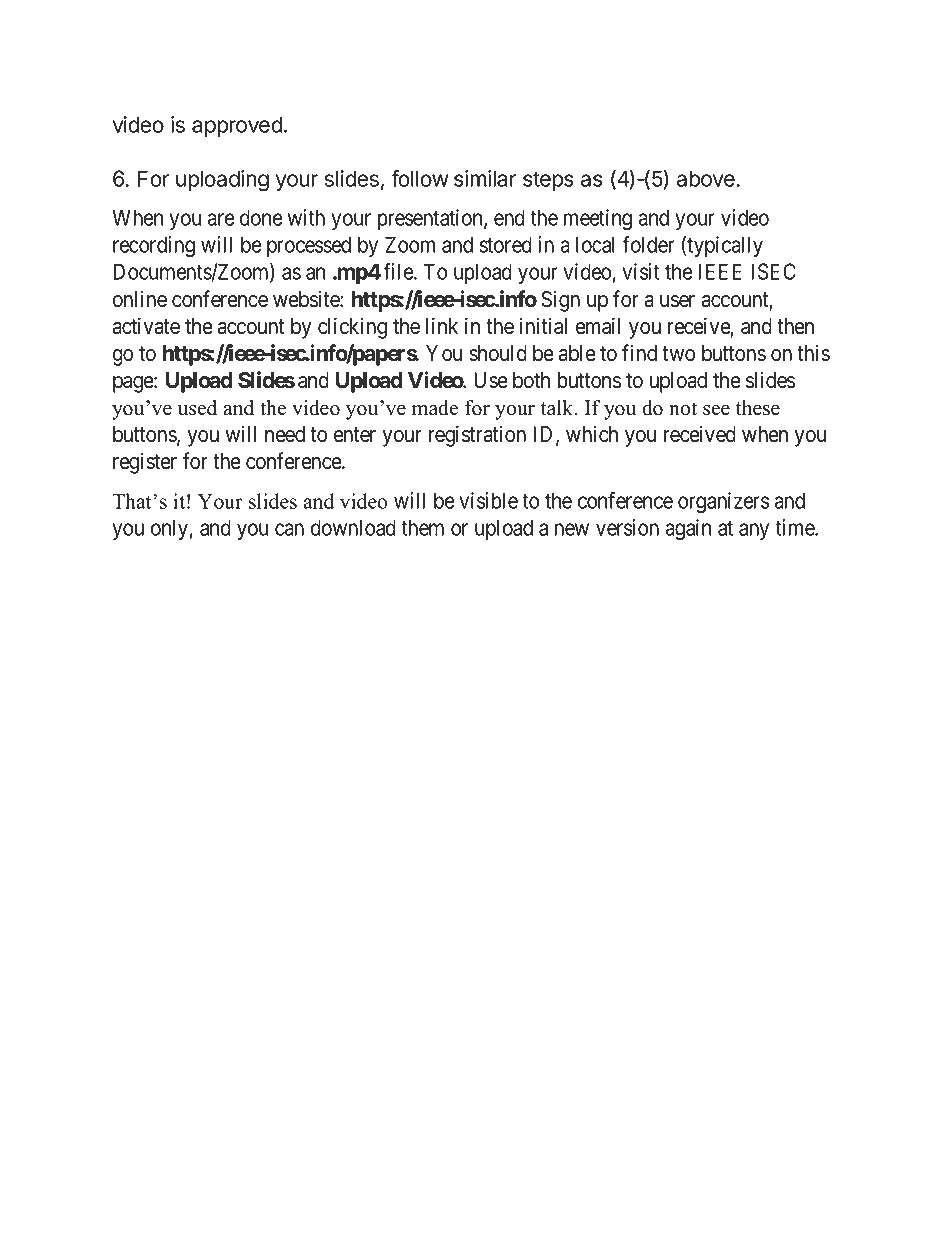  Describe the element at coordinates (146, 326) in the screenshot. I see `activate` at that location.
